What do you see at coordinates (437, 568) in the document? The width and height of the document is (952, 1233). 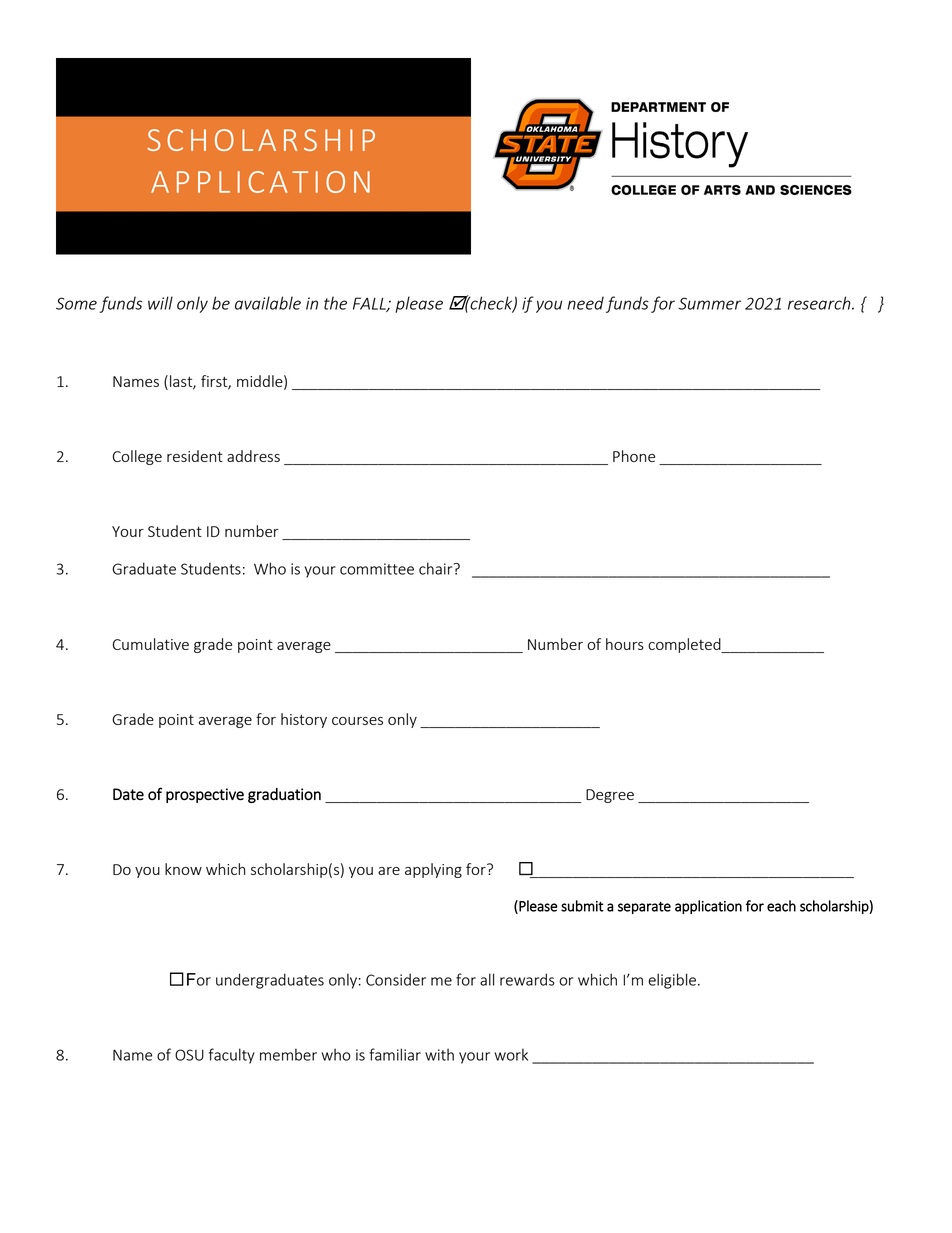 I see `chair` at bounding box center [437, 568].
